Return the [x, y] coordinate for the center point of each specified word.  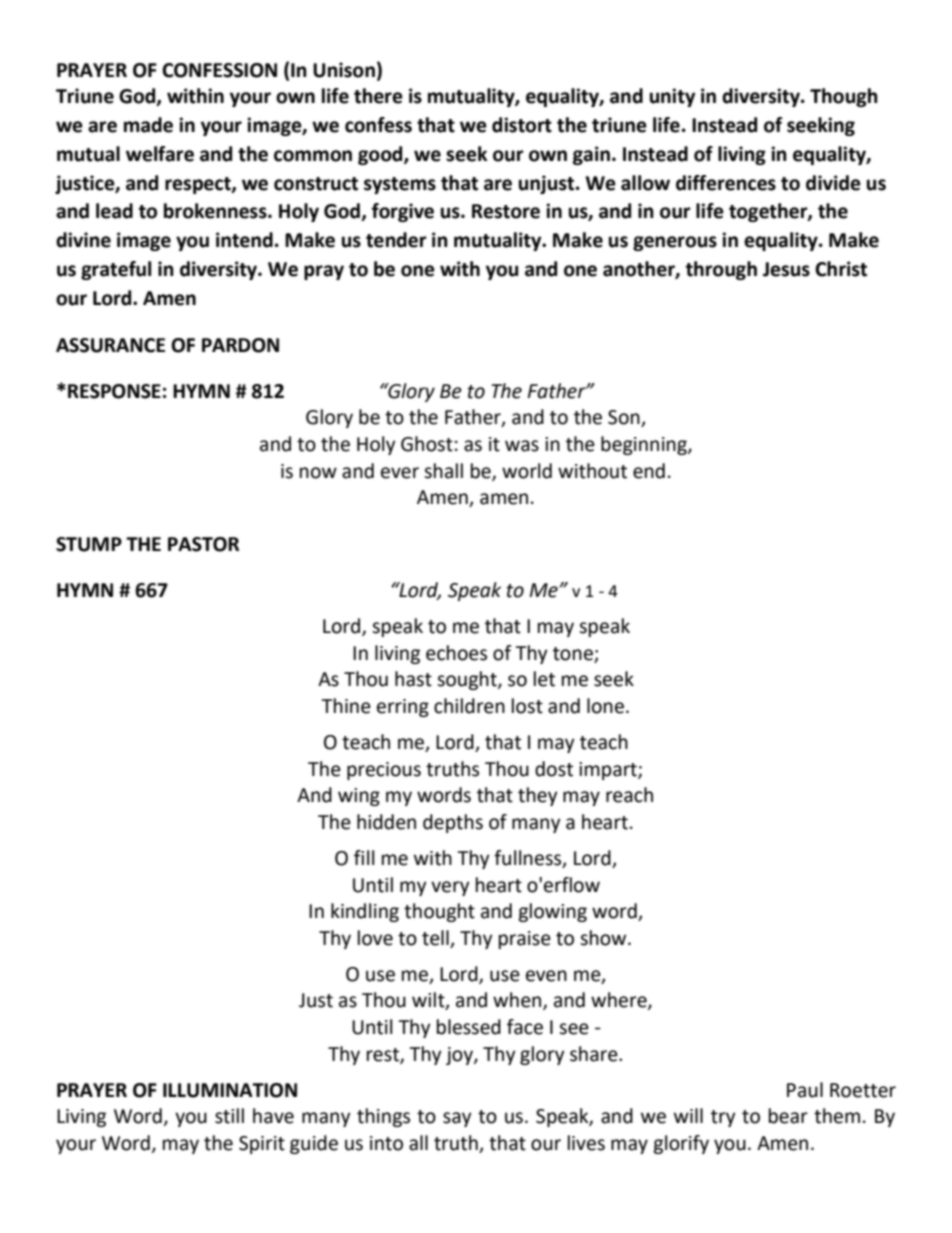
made [148, 125]
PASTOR [203, 544]
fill [364, 857]
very [450, 888]
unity [672, 97]
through [721, 270]
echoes [456, 653]
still [229, 1116]
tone [573, 654]
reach [629, 795]
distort [522, 125]
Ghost [427, 444]
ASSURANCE [110, 345]
